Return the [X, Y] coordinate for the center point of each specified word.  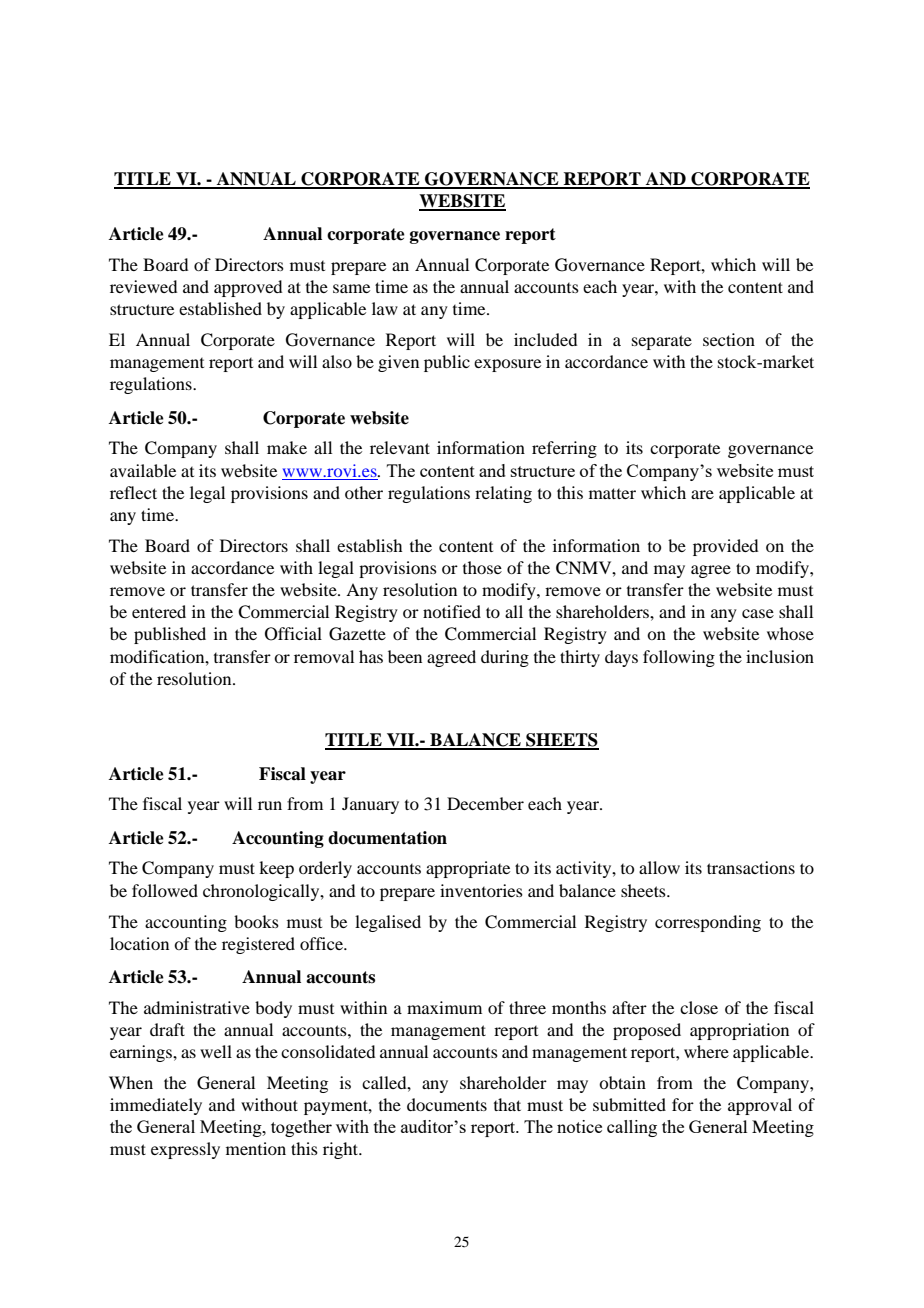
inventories [481, 890]
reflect [133, 492]
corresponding [708, 923]
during [505, 658]
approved [248, 288]
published [170, 635]
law [385, 308]
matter [612, 493]
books [256, 921]
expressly [185, 1150]
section [729, 339]
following [679, 658]
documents [447, 1104]
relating [503, 494]
